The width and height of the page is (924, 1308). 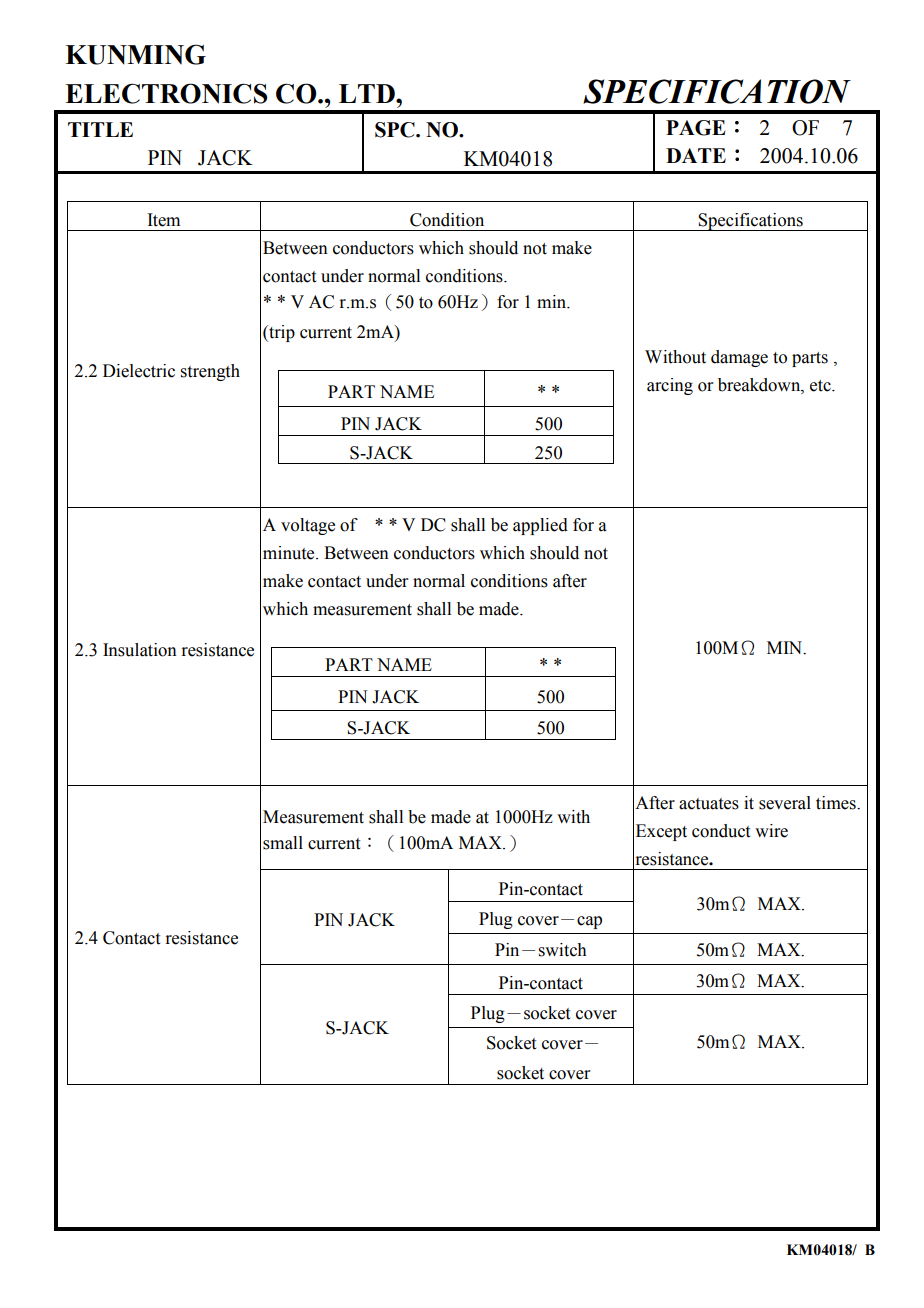 What do you see at coordinates (283, 843) in the page?
I see `small` at bounding box center [283, 843].
